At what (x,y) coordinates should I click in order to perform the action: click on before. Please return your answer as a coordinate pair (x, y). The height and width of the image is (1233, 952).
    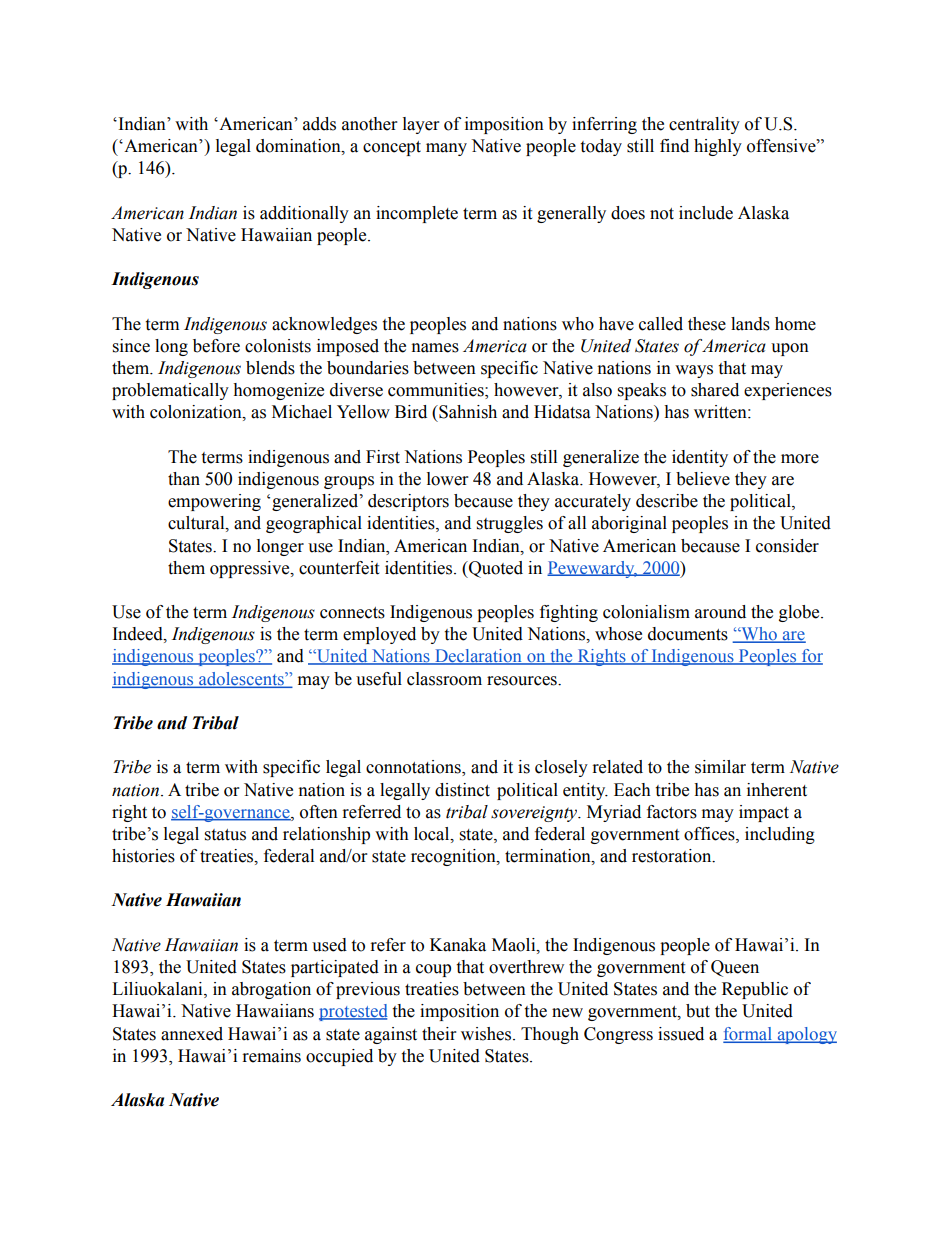
    Looking at the image, I should click on (216, 346).
